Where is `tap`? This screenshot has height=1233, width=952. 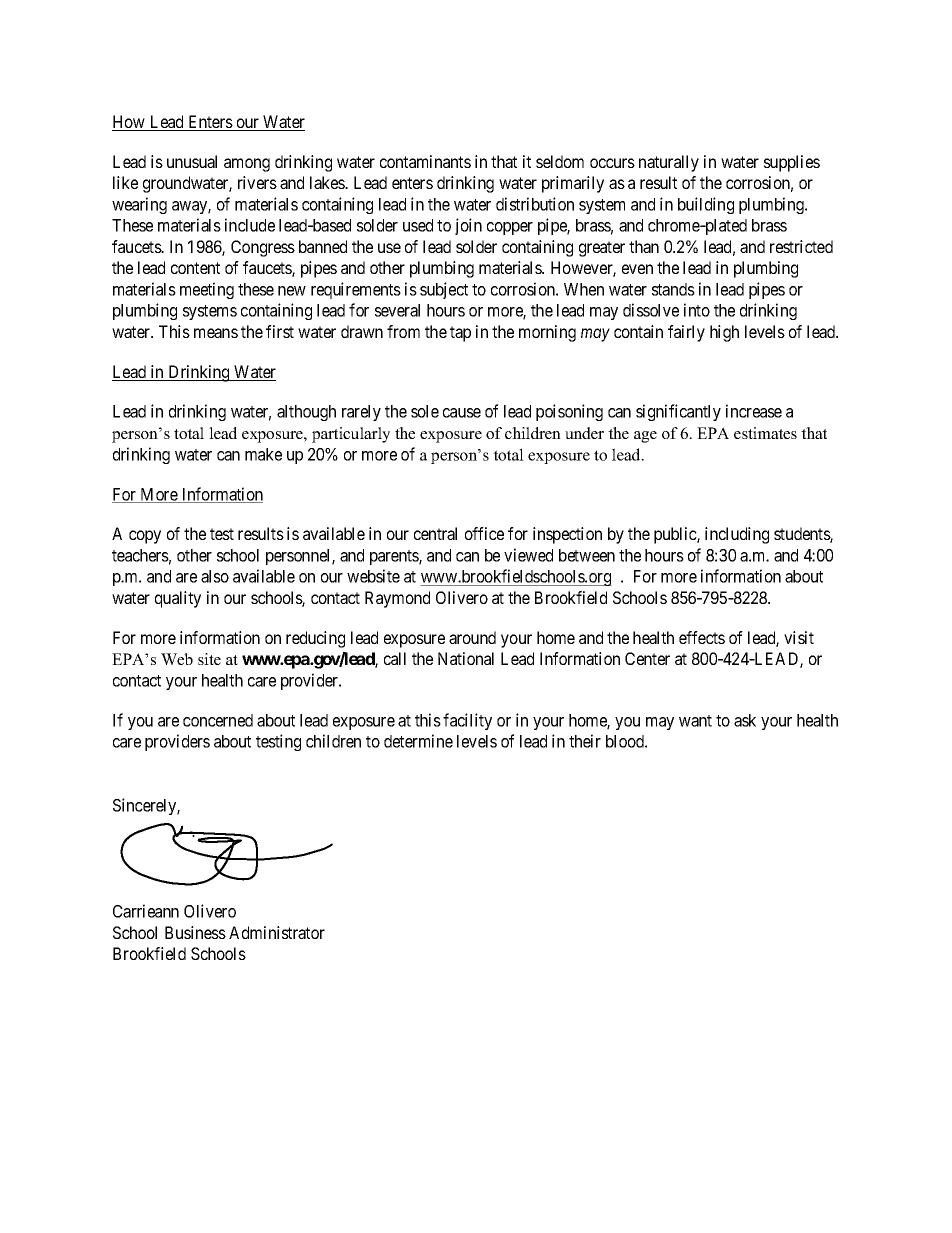 tap is located at coordinates (460, 334).
